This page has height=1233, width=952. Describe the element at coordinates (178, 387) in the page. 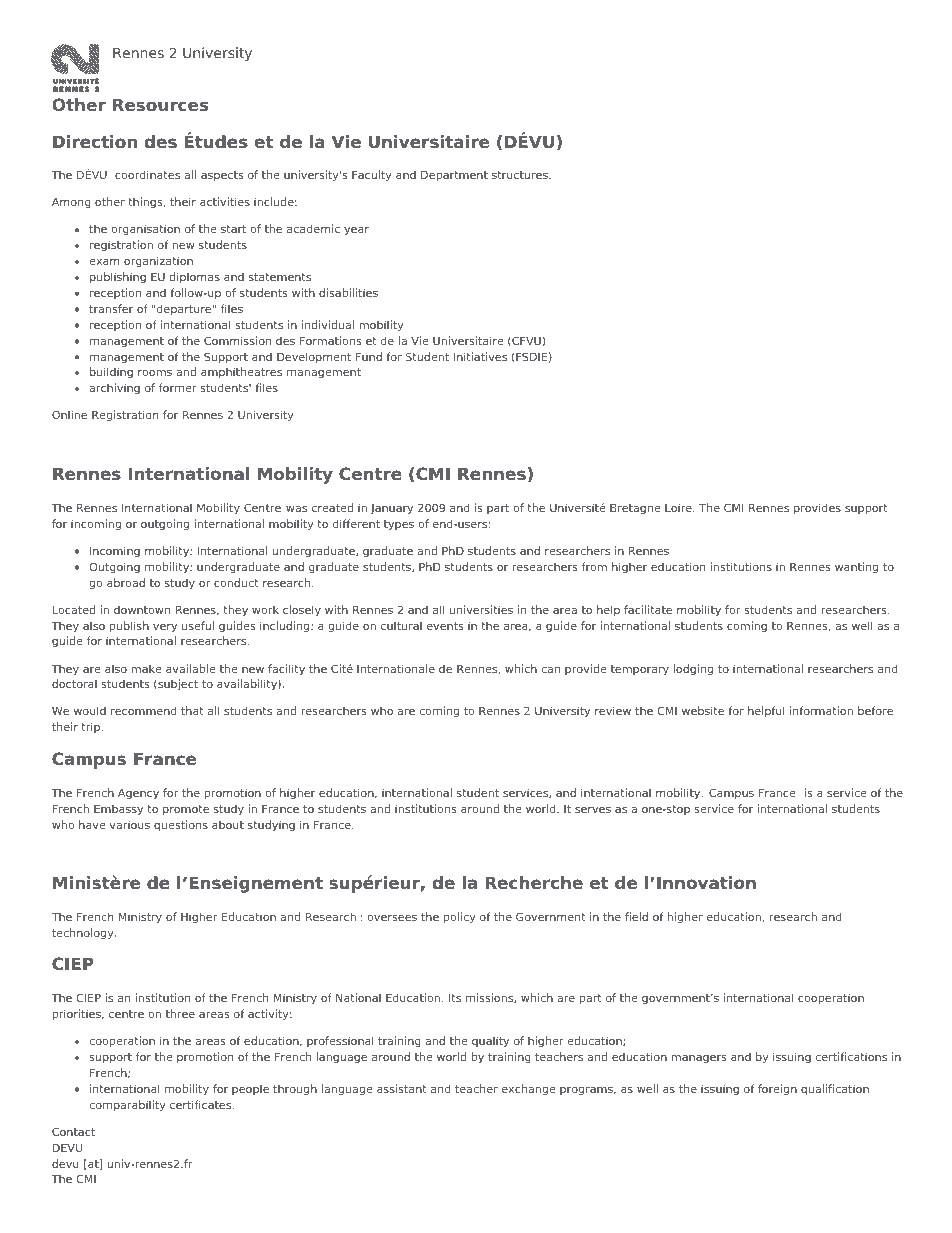

I see `former` at that location.
